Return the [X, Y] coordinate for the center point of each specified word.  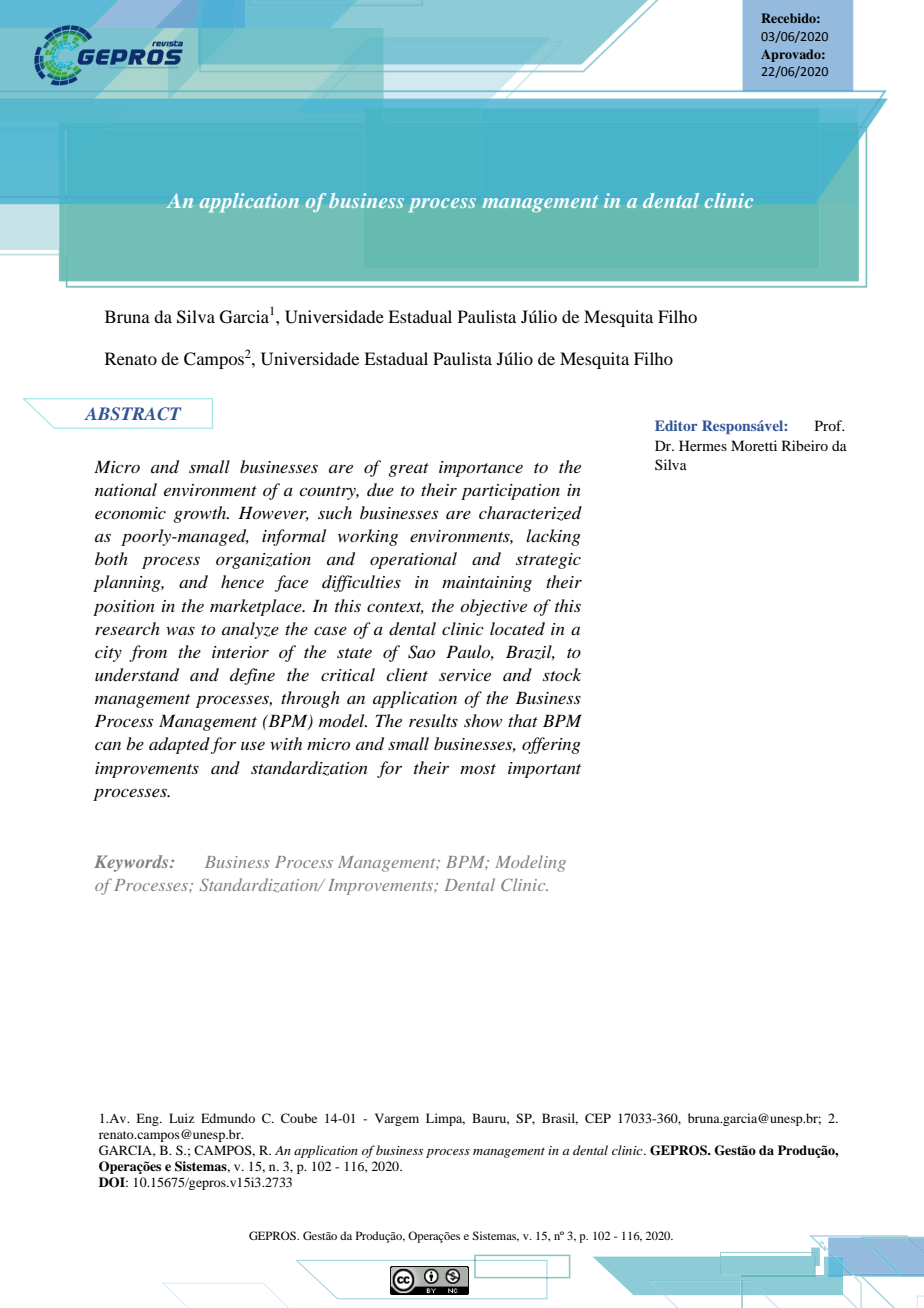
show [483, 720]
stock [562, 674]
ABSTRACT [133, 414]
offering [551, 745]
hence [242, 581]
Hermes [703, 445]
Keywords [132, 863]
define [252, 676]
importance [481, 469]
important [544, 770]
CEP [598, 1118]
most [478, 769]
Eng [148, 1119]
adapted [179, 745]
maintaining [487, 584]
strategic [548, 561]
